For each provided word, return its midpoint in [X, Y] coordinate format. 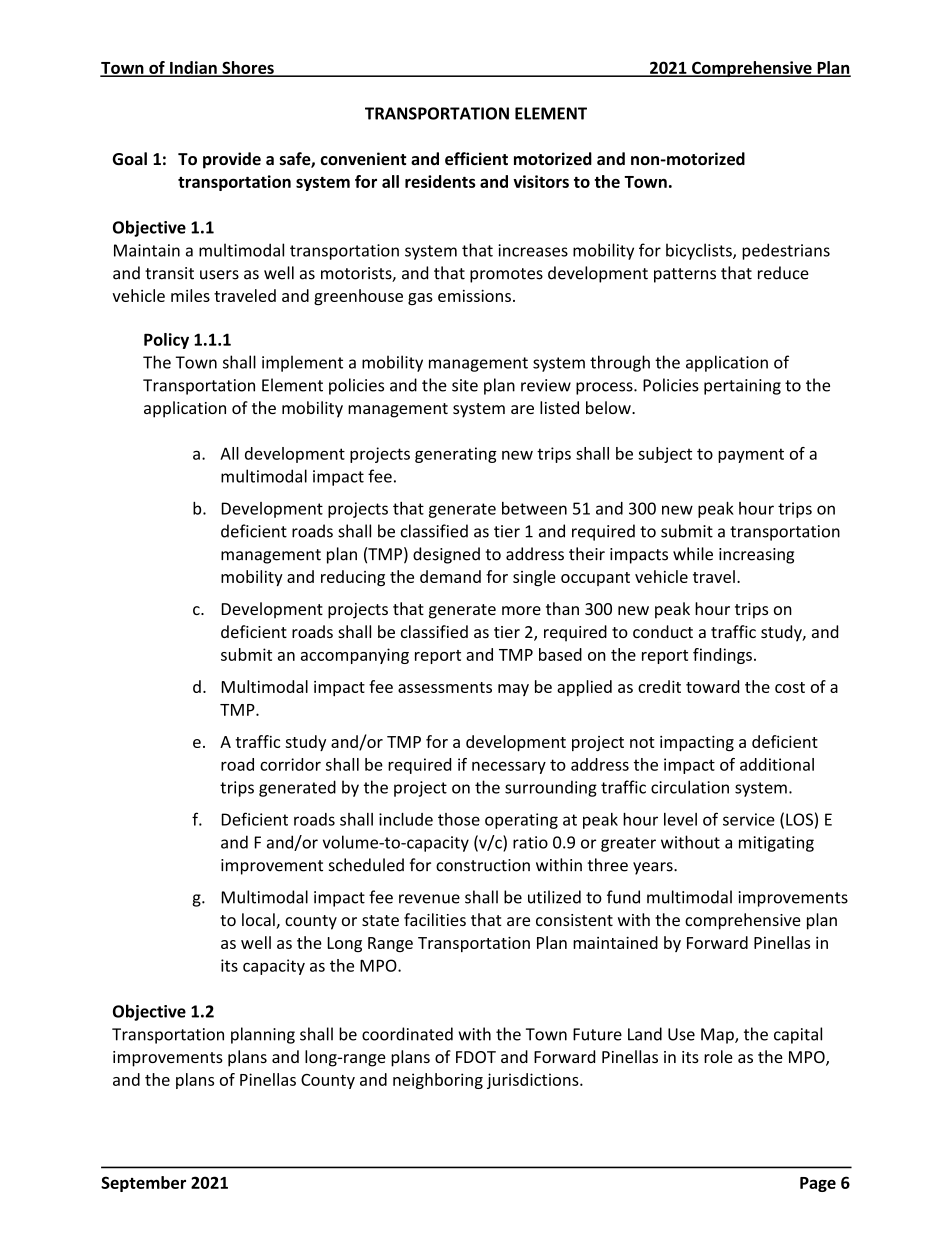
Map [718, 1036]
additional [777, 764]
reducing [353, 578]
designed [446, 555]
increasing [756, 556]
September [143, 1184]
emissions [474, 296]
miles [190, 295]
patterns [685, 275]
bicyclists [700, 251]
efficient [476, 159]
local [259, 921]
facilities [435, 919]
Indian [193, 68]
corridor [290, 764]
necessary [509, 767]
